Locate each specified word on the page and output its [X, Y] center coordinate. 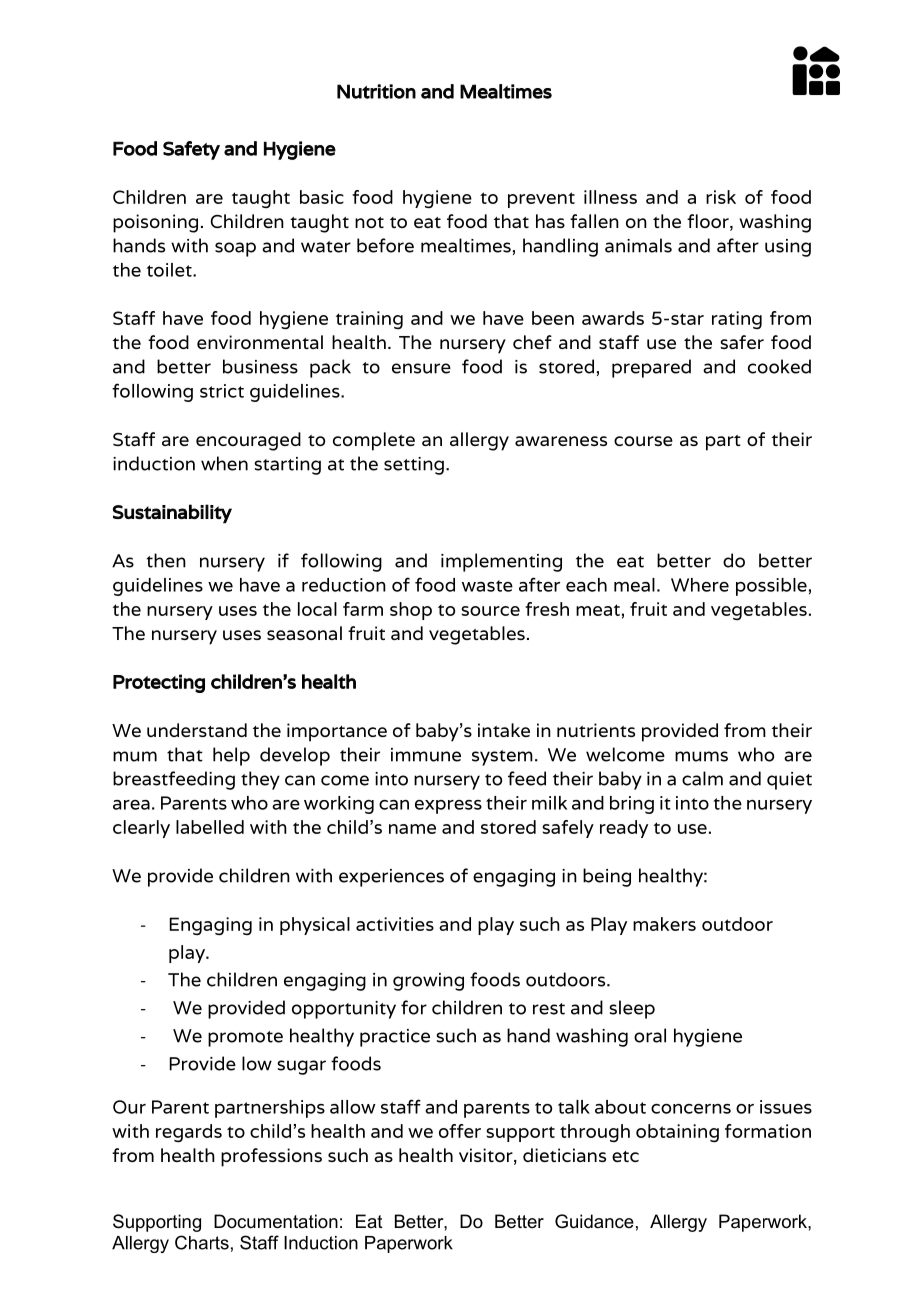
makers [664, 924]
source [490, 611]
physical [315, 926]
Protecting [159, 683]
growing [428, 982]
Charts [202, 1242]
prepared [651, 368]
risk [721, 197]
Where [700, 585]
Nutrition [376, 91]
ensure [421, 368]
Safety [191, 150]
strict [222, 391]
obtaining [677, 1133]
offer [460, 1131]
